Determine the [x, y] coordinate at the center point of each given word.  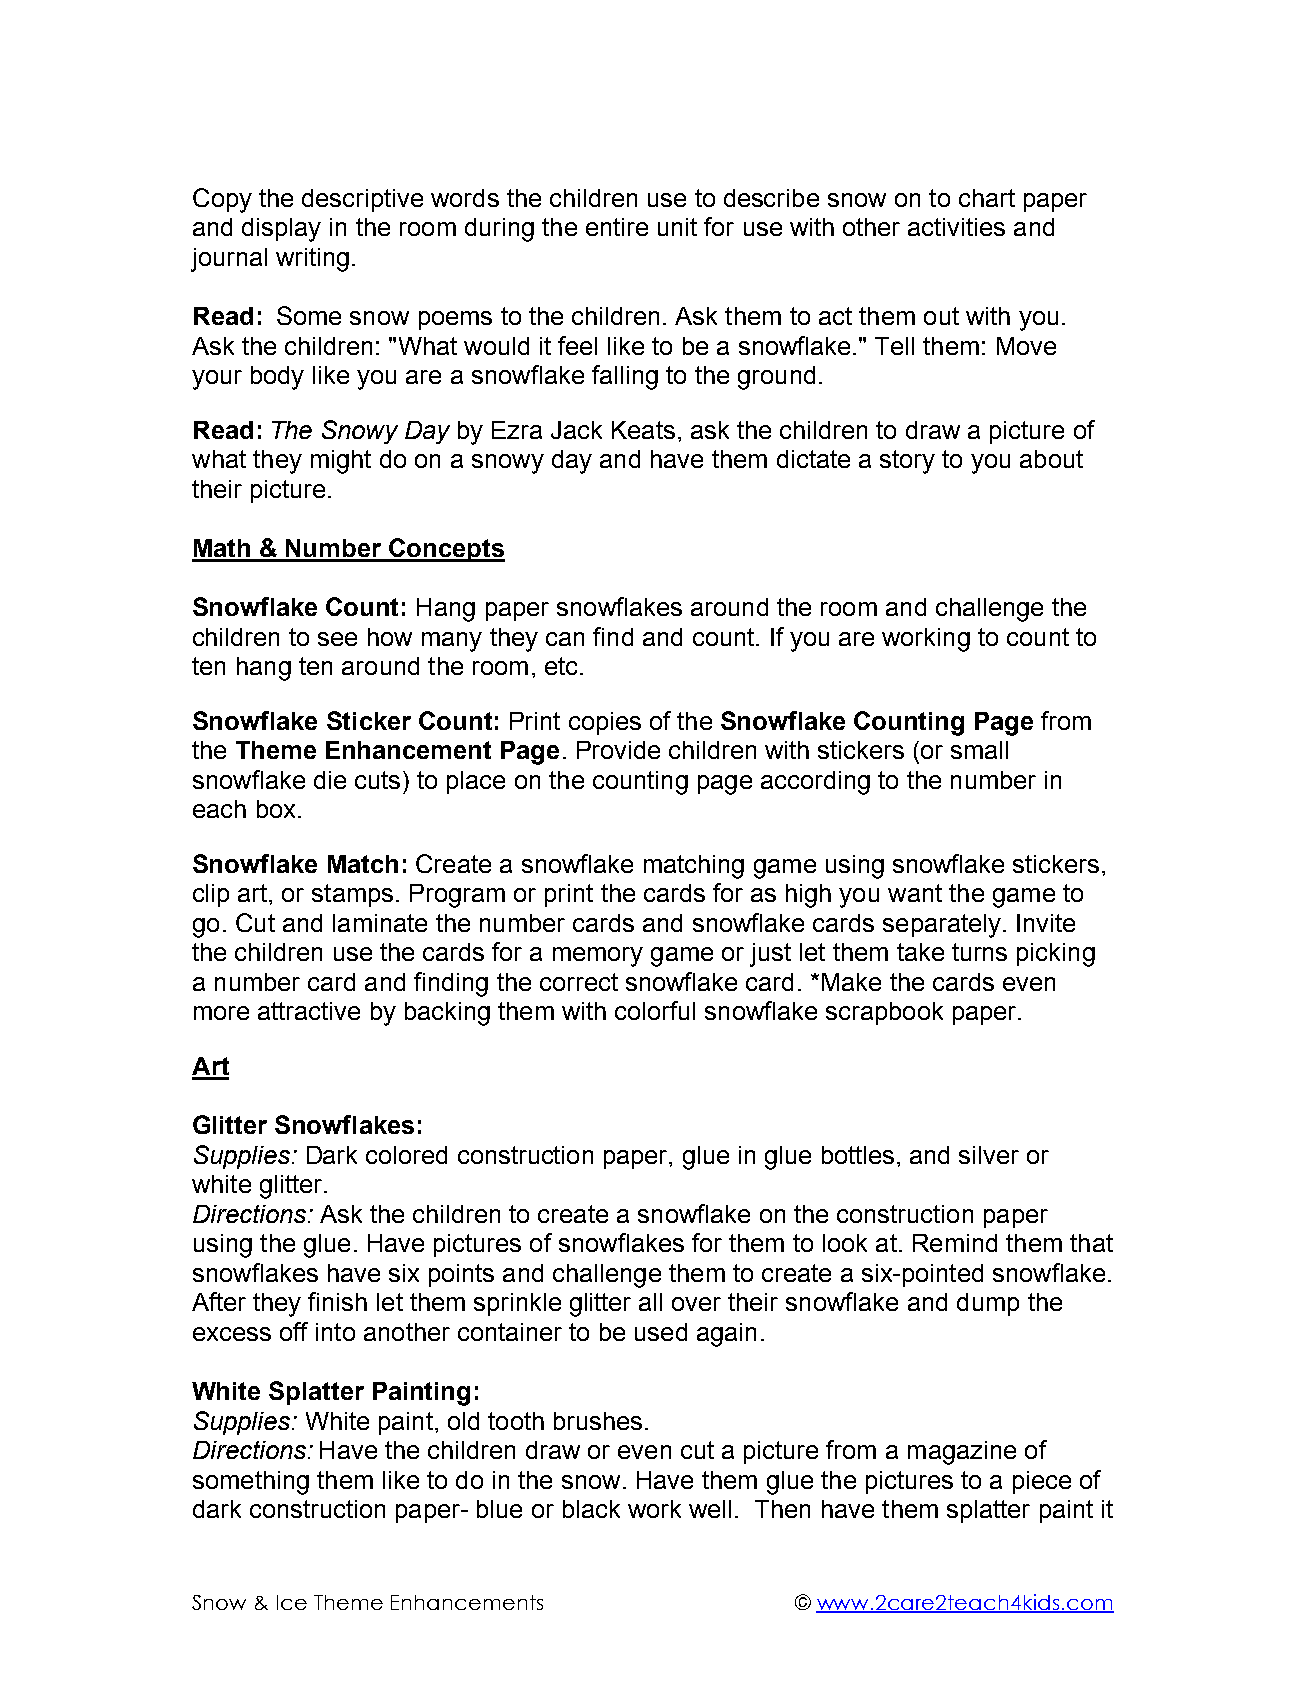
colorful [655, 1010]
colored [406, 1155]
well [710, 1509]
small [979, 750]
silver [989, 1155]
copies [605, 723]
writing [312, 260]
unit [677, 227]
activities [956, 227]
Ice [292, 1602]
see [337, 639]
